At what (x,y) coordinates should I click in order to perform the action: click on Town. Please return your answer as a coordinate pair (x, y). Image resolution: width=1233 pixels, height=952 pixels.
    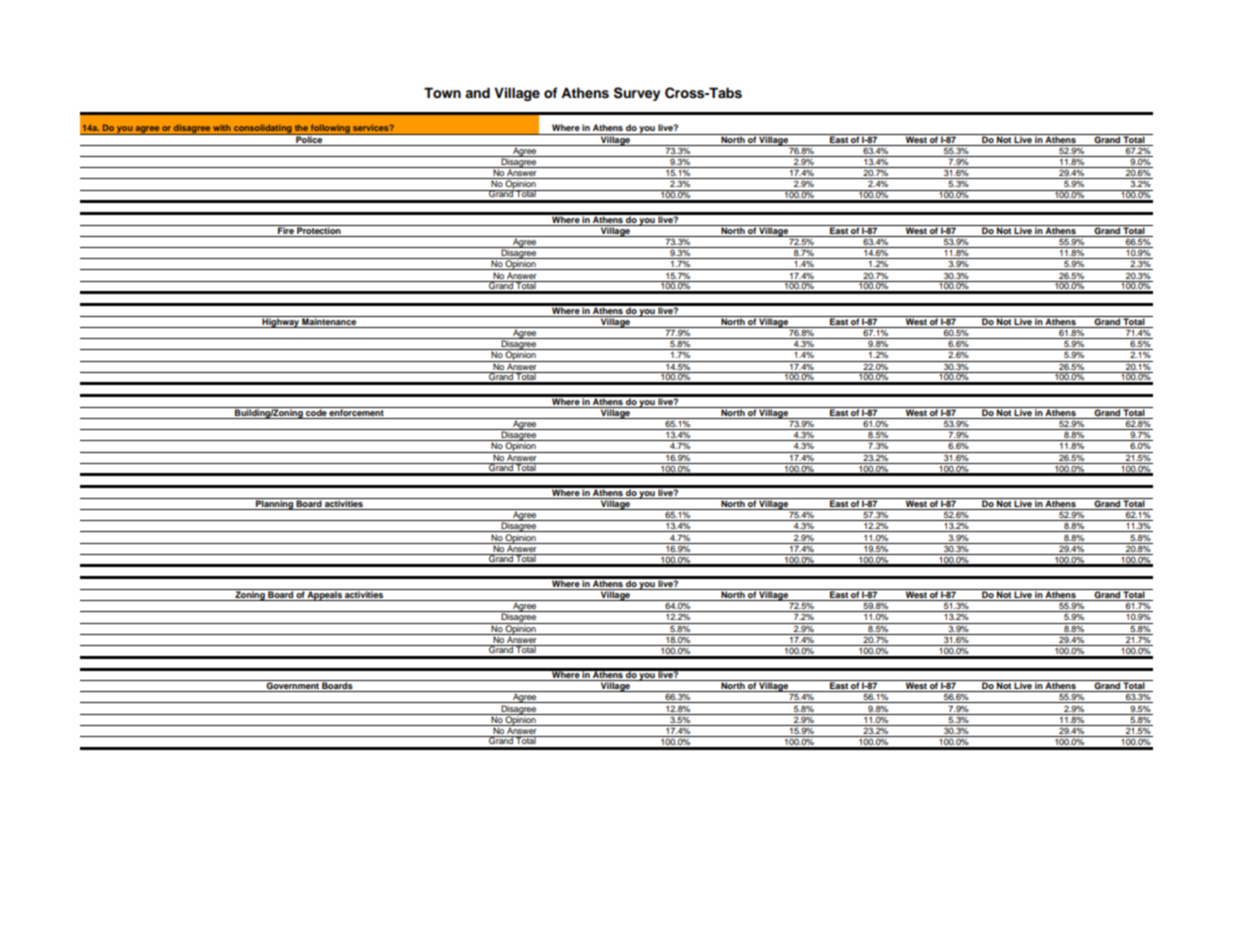
    Looking at the image, I should click on (442, 93).
